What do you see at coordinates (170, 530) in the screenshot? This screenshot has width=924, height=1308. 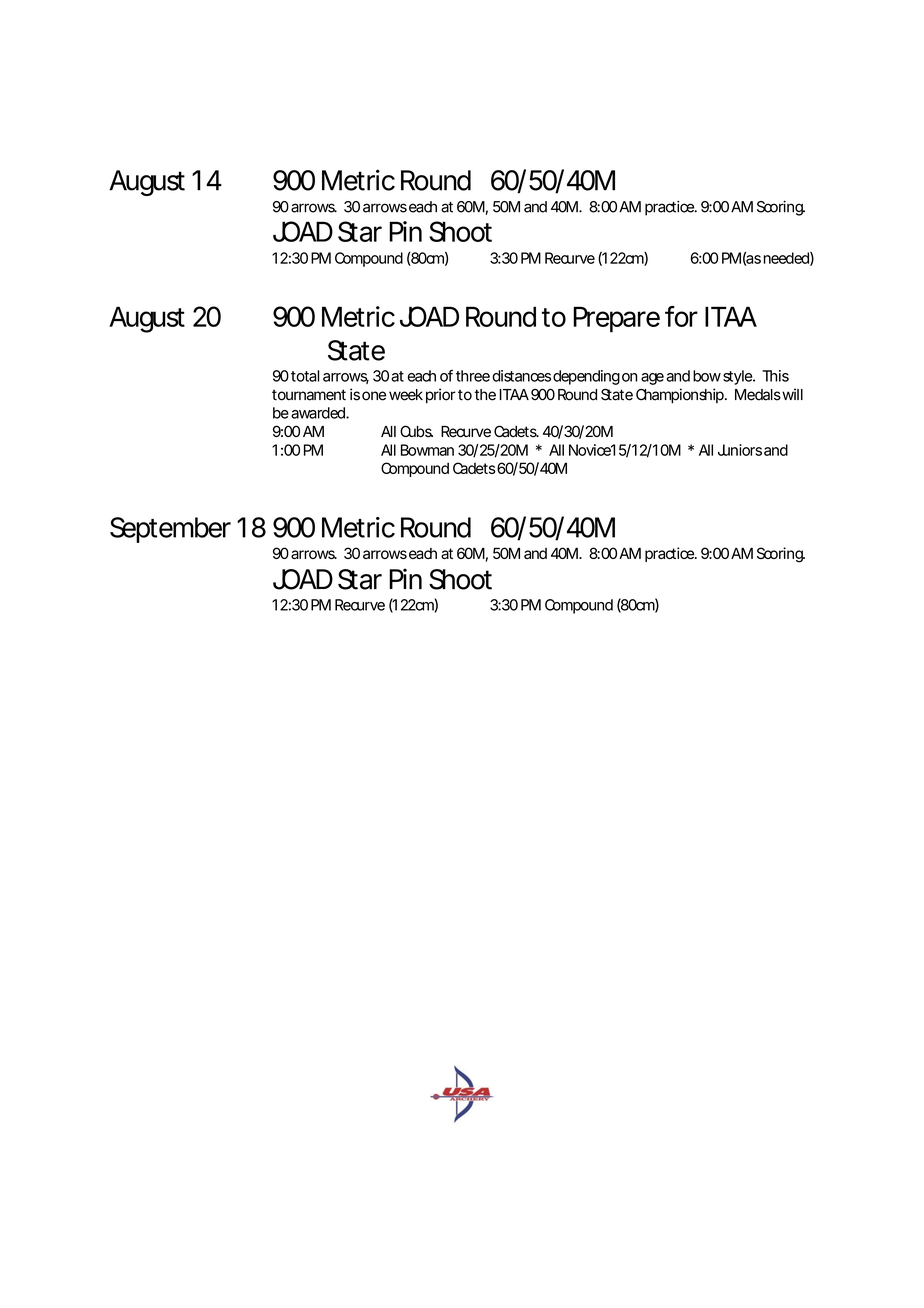 I see `September` at bounding box center [170, 530].
